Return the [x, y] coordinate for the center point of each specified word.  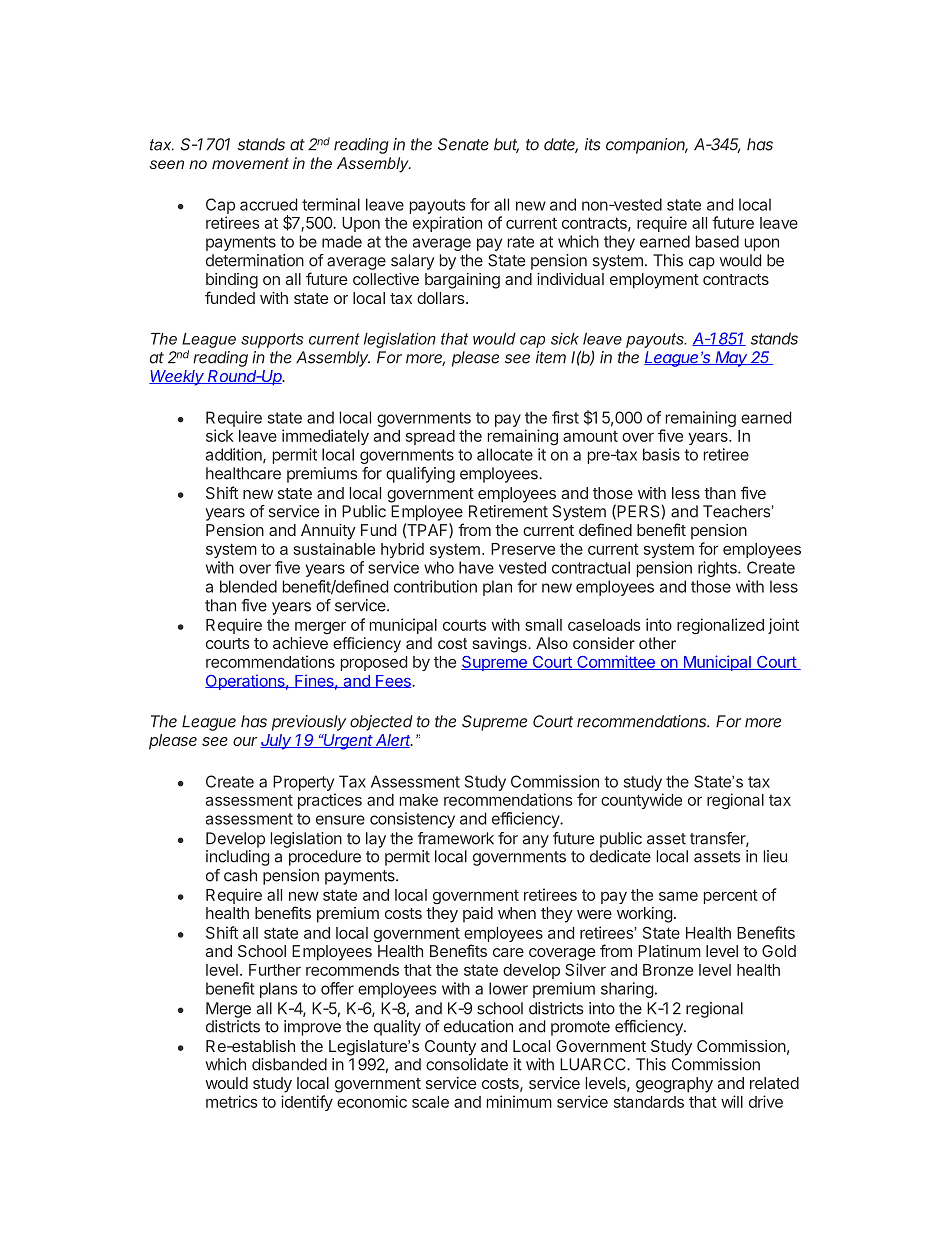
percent [731, 896]
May [732, 359]
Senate [463, 144]
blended [248, 586]
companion [647, 146]
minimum [519, 1101]
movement [250, 163]
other [657, 643]
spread [430, 437]
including [238, 858]
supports [272, 340]
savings [501, 645]
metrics [231, 1101]
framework [456, 838]
